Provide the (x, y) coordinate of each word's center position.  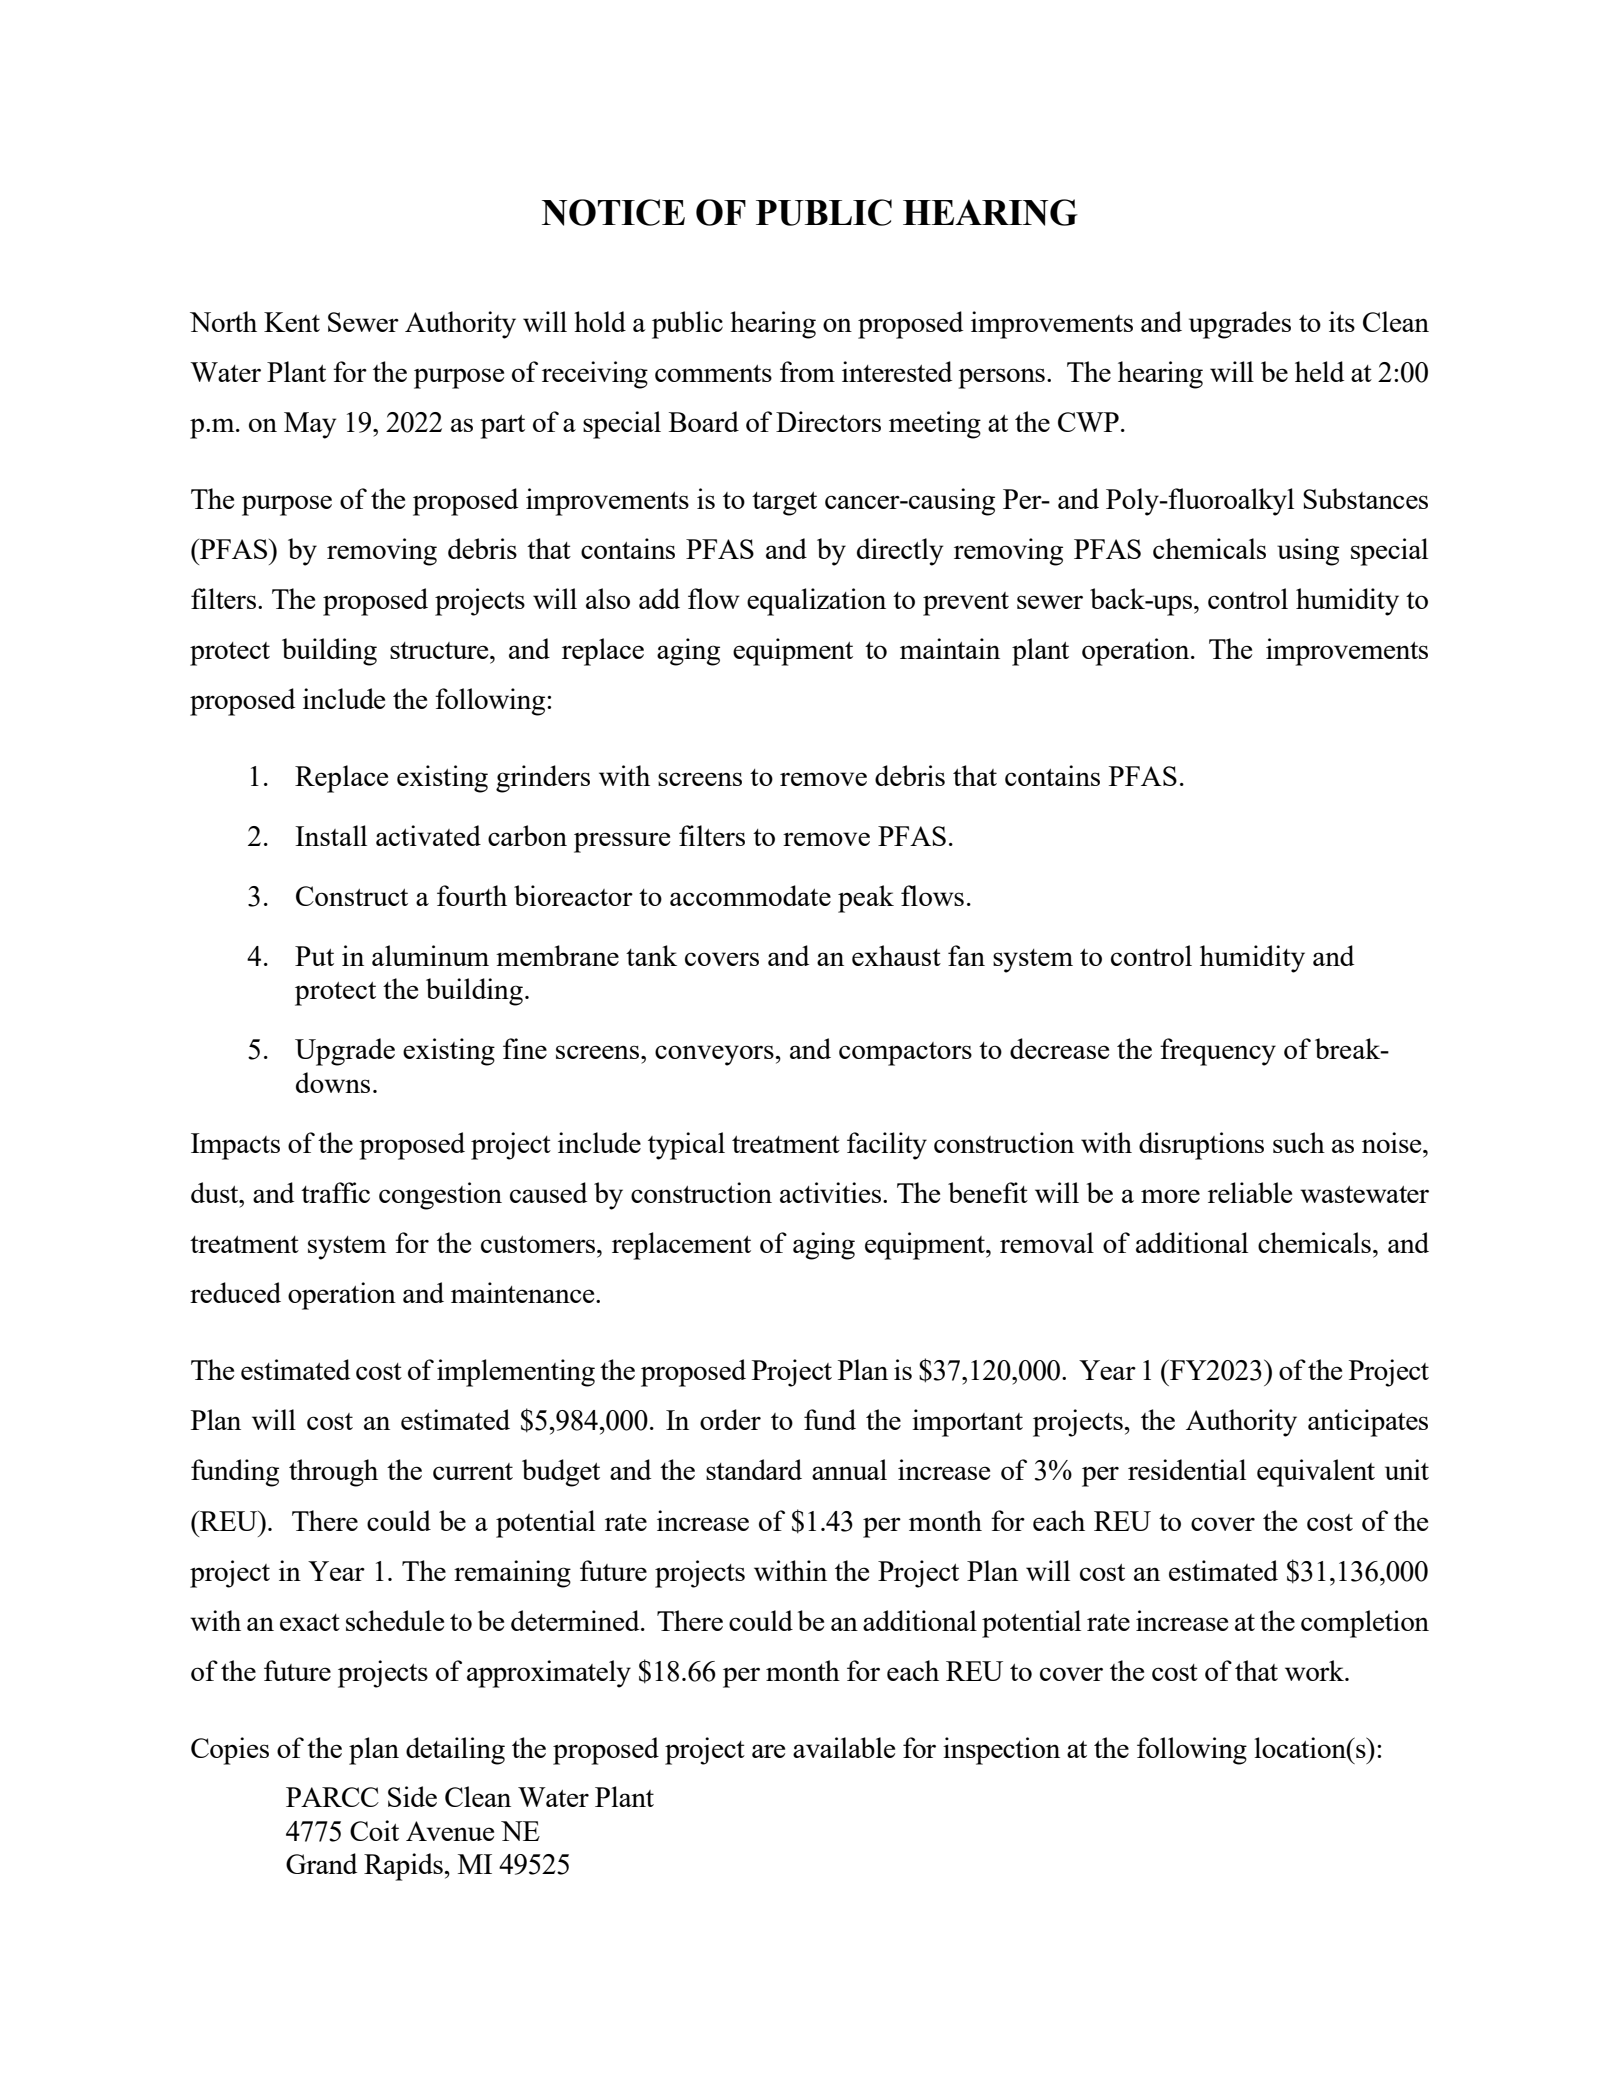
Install (331, 835)
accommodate (750, 895)
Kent (292, 322)
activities (832, 1192)
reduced (235, 1292)
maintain (950, 648)
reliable (1250, 1192)
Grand (321, 1863)
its (1342, 321)
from (807, 371)
